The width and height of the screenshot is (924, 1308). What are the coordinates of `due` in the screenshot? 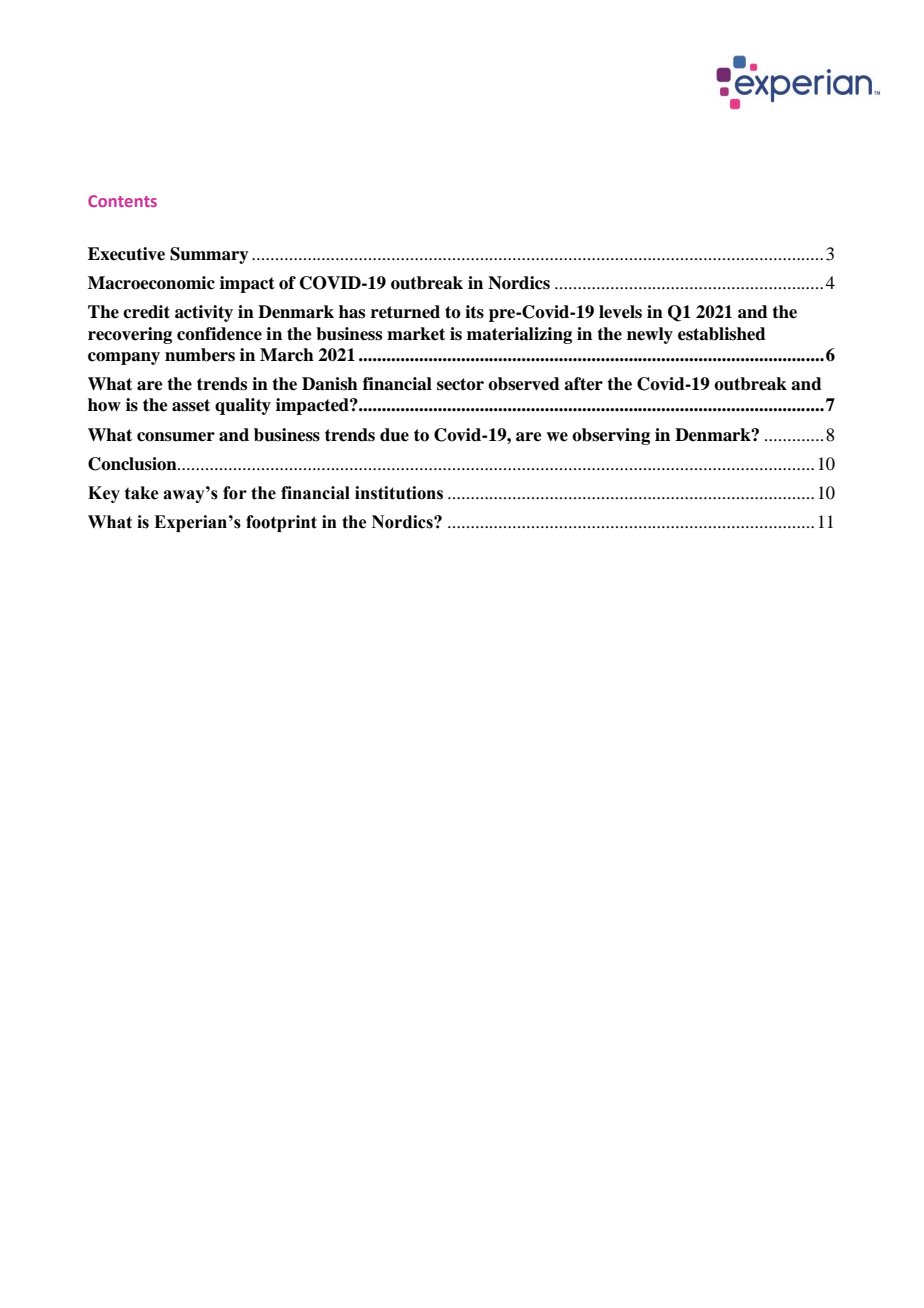 It's located at (394, 435).
